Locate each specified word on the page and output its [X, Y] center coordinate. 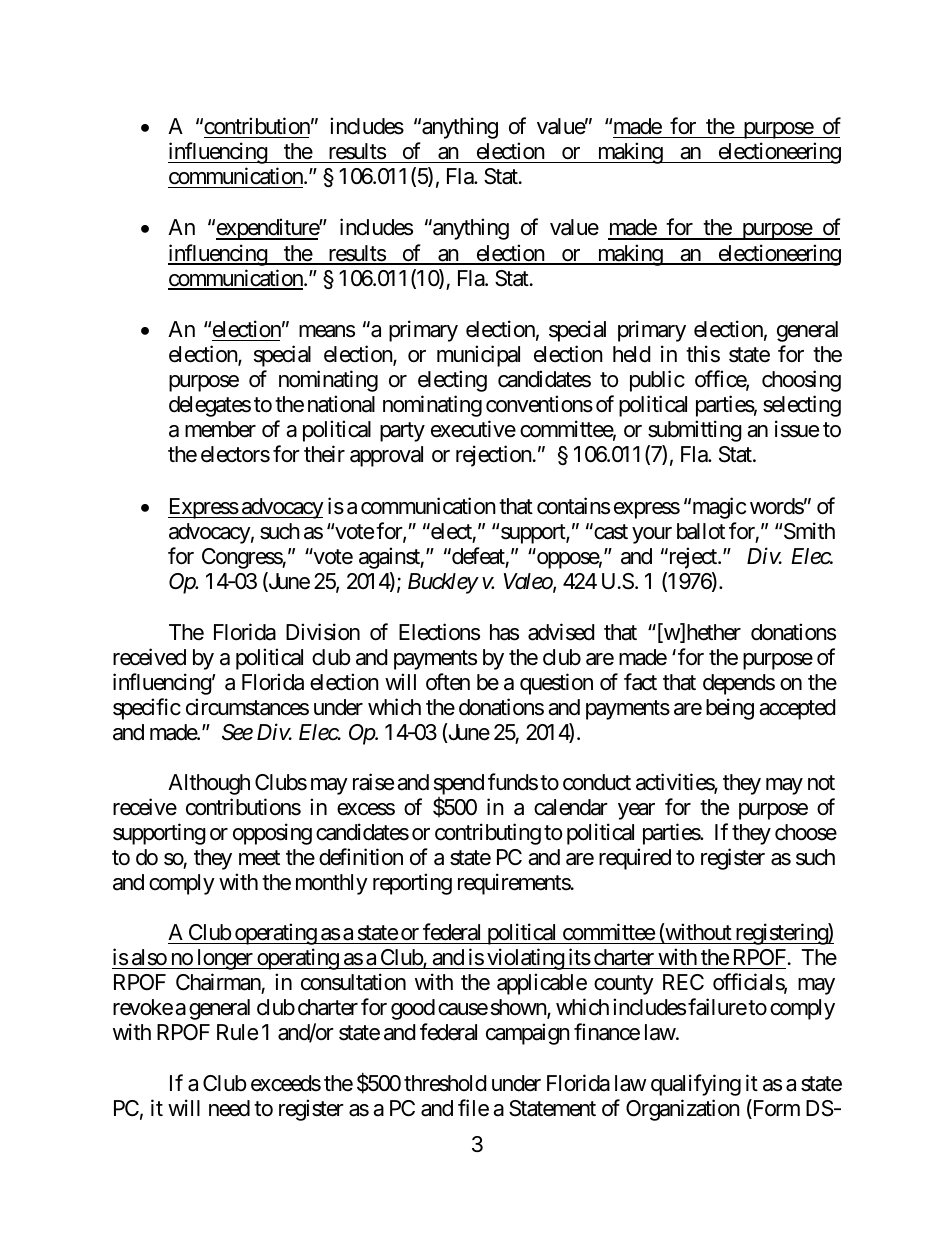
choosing [801, 381]
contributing [488, 834]
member [220, 429]
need [229, 1108]
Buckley [443, 583]
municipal [478, 356]
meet [259, 858]
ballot [701, 531]
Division [323, 632]
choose [806, 832]
